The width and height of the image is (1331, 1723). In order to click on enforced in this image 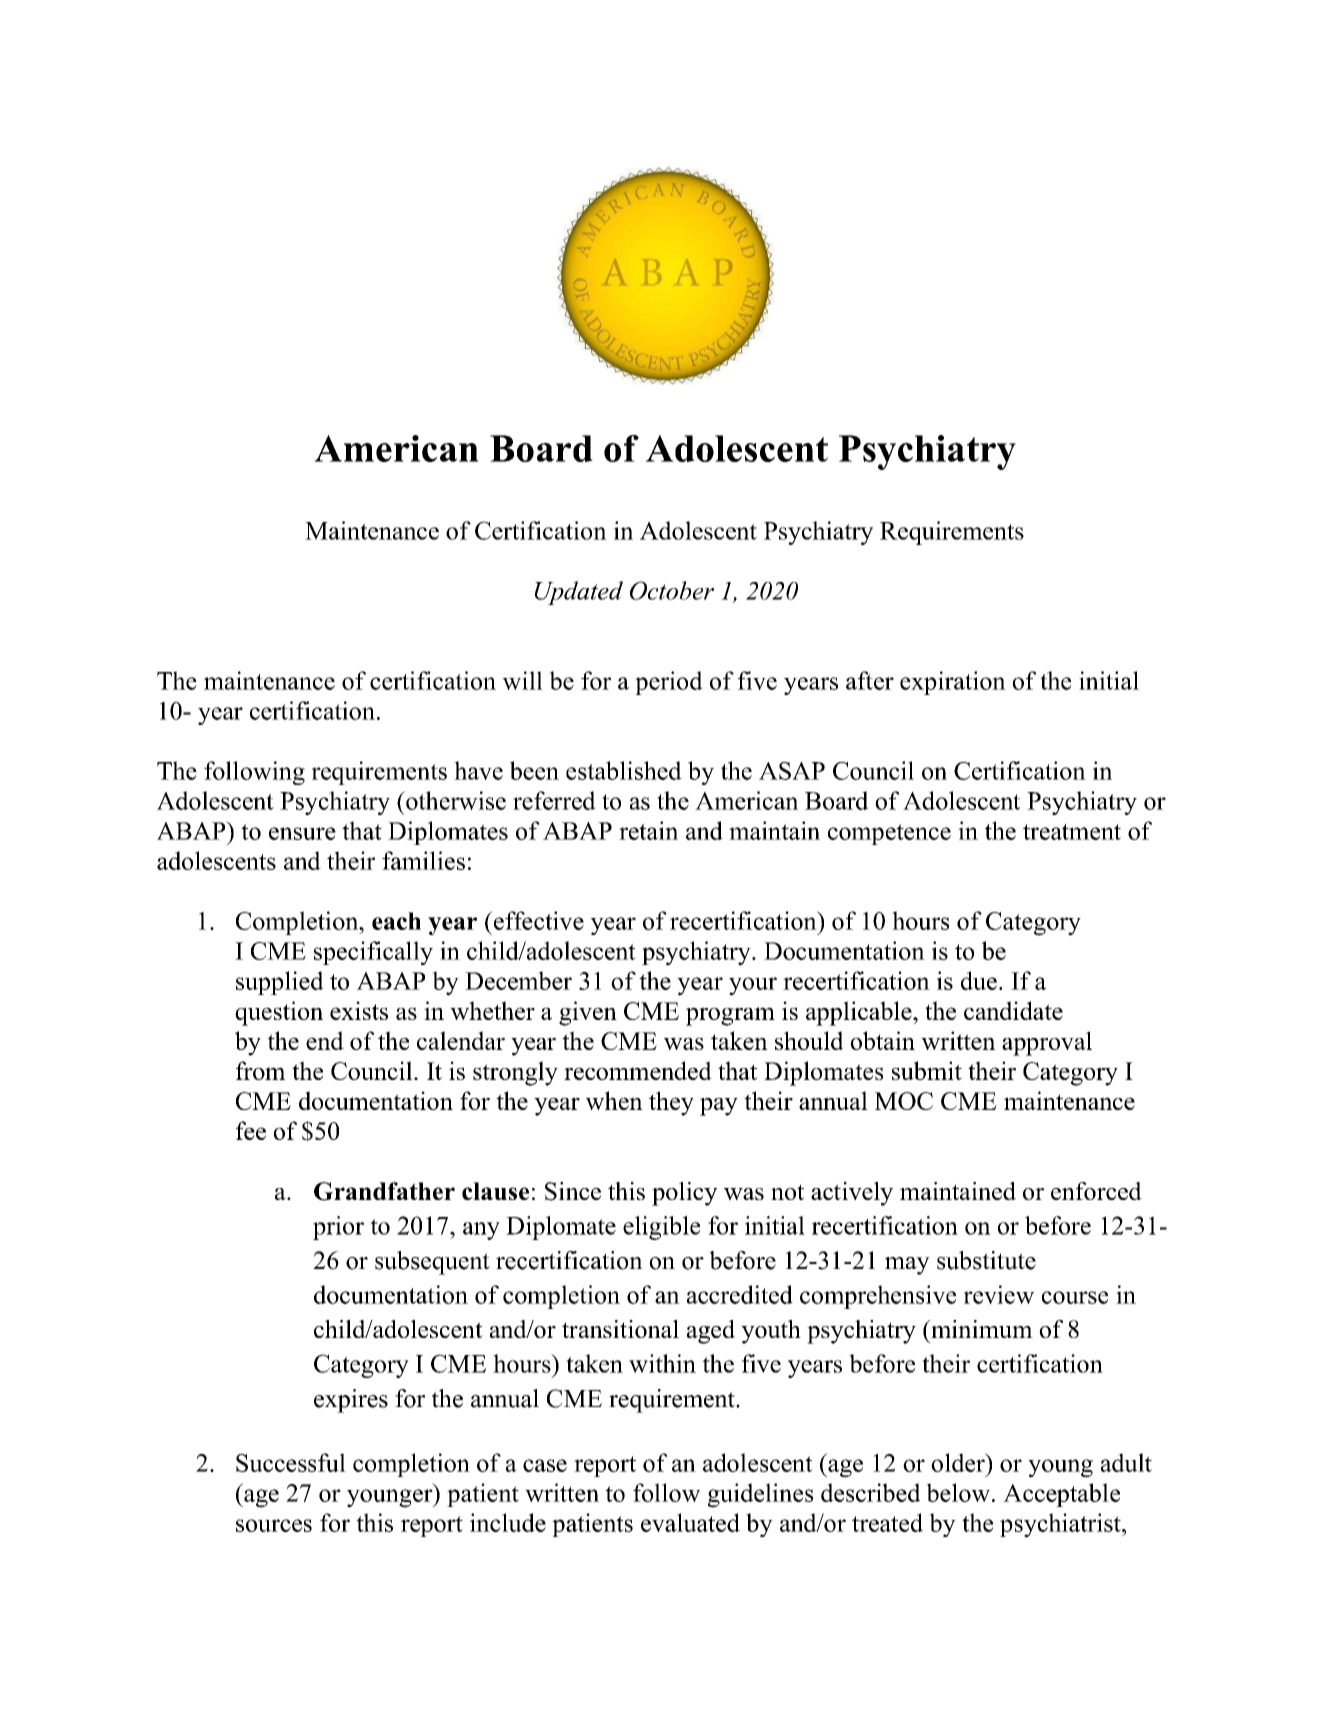, I will do `click(1096, 1191)`.
